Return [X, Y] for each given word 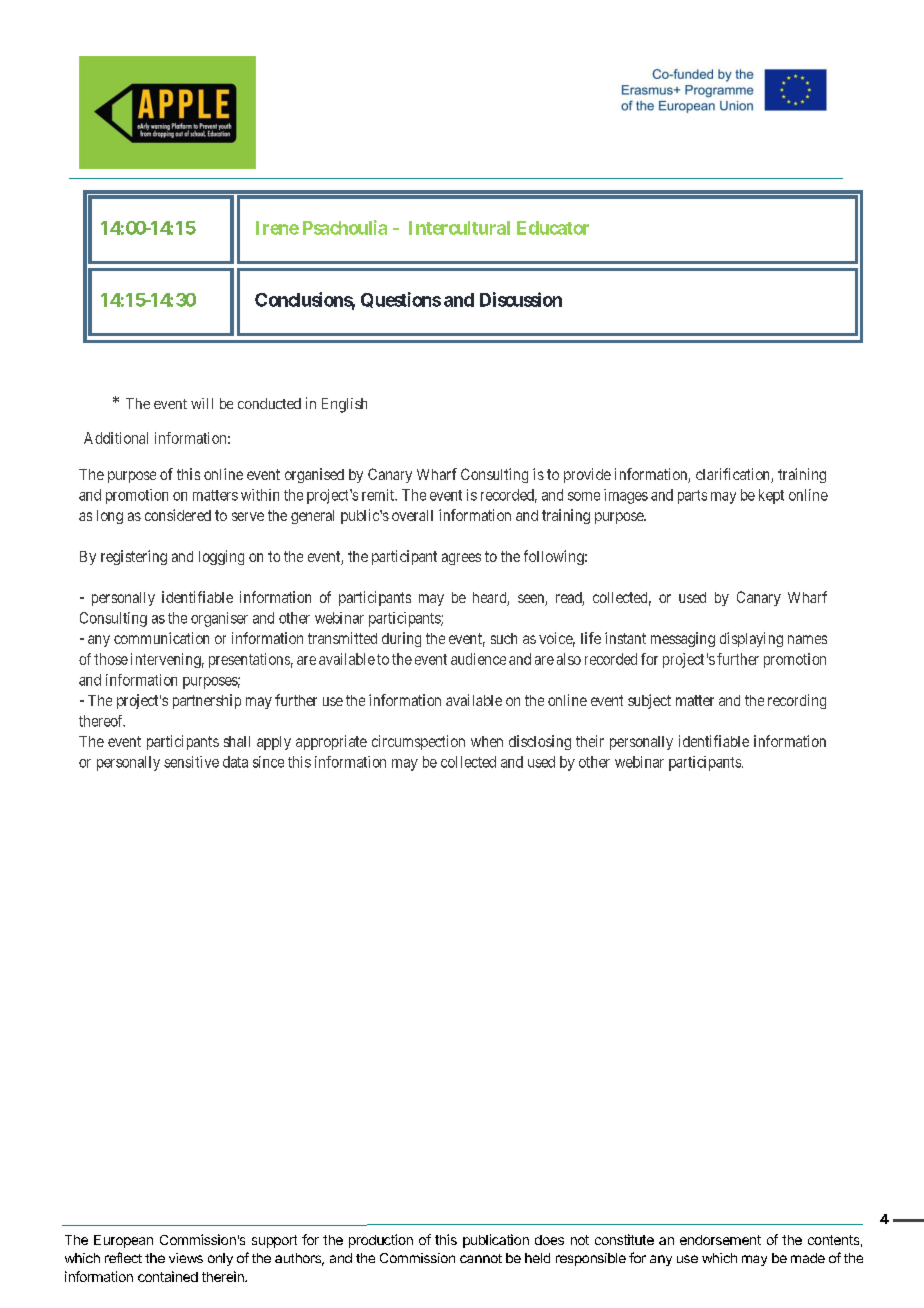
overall [412, 515]
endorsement [720, 1240]
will [202, 403]
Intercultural [459, 228]
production [381, 1241]
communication [161, 638]
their [590, 741]
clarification [734, 475]
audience [478, 659]
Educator [553, 228]
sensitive [191, 762]
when [487, 741]
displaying [751, 639]
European [123, 1241]
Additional [116, 438]
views [186, 1258]
